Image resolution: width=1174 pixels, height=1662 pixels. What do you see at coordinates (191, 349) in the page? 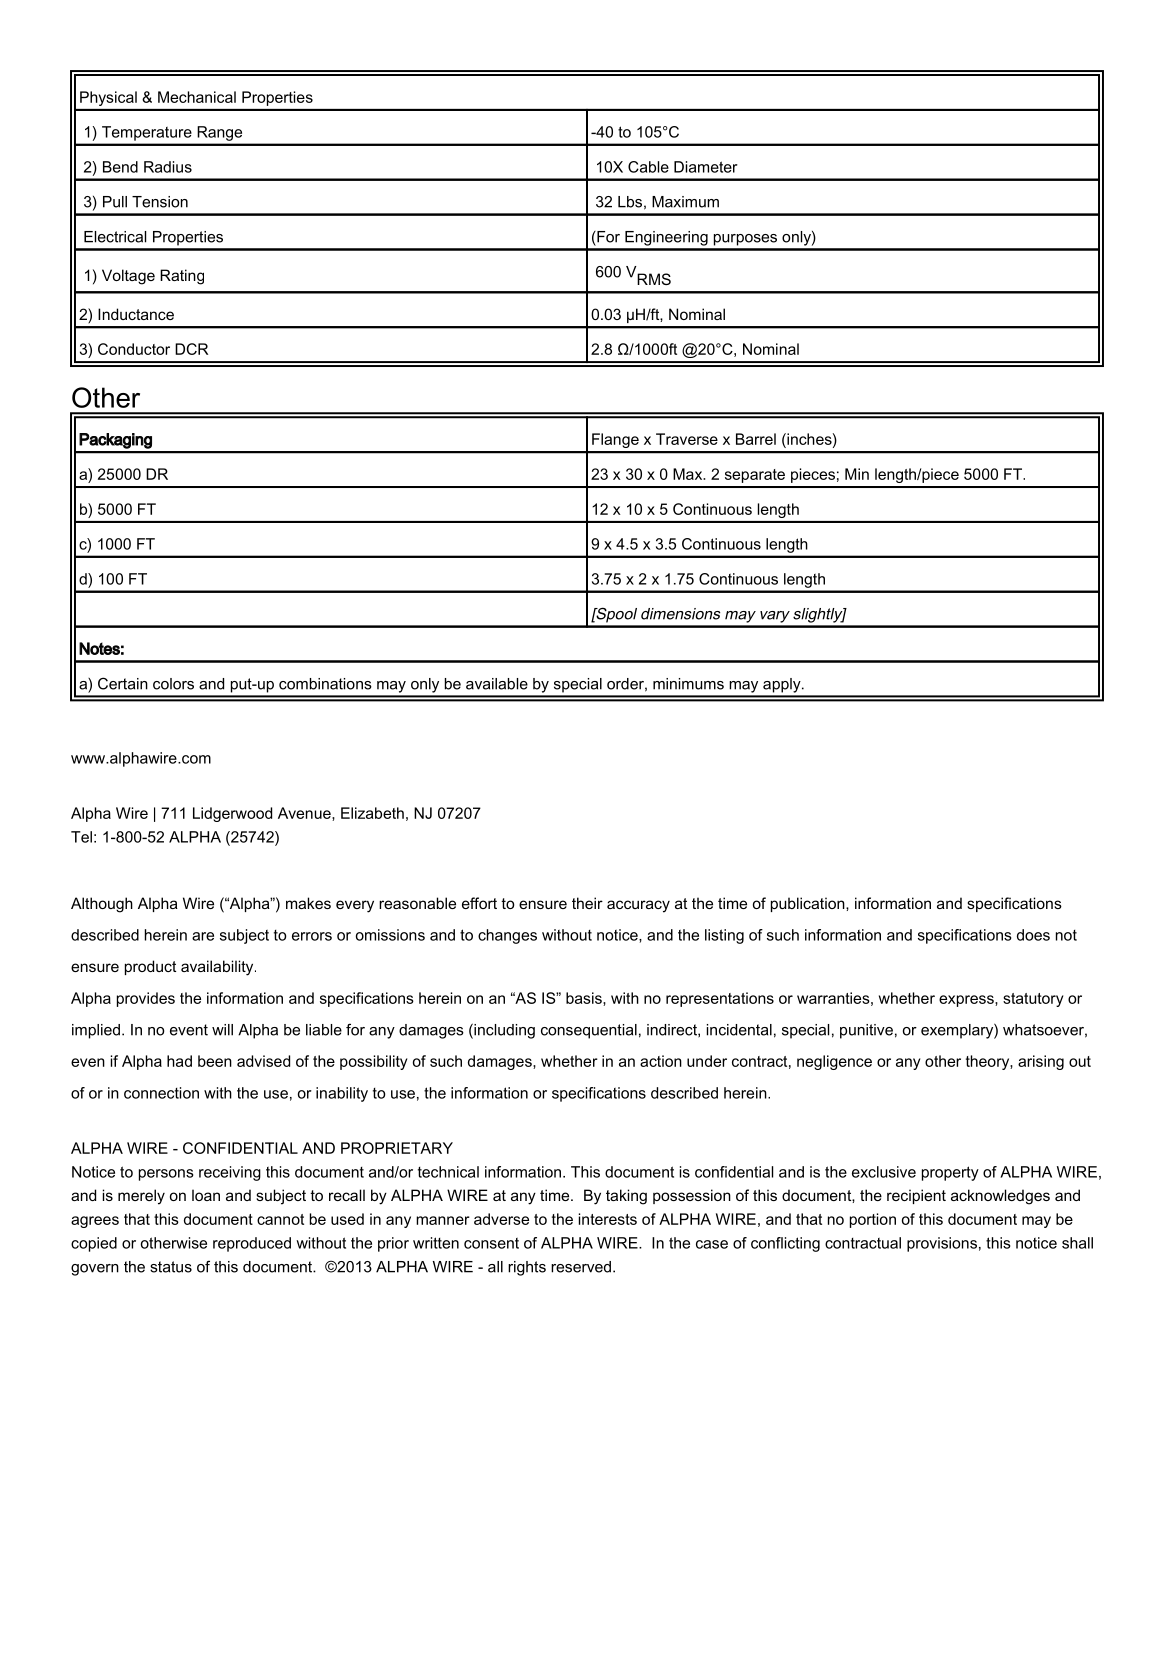
I see `DCR` at bounding box center [191, 349].
